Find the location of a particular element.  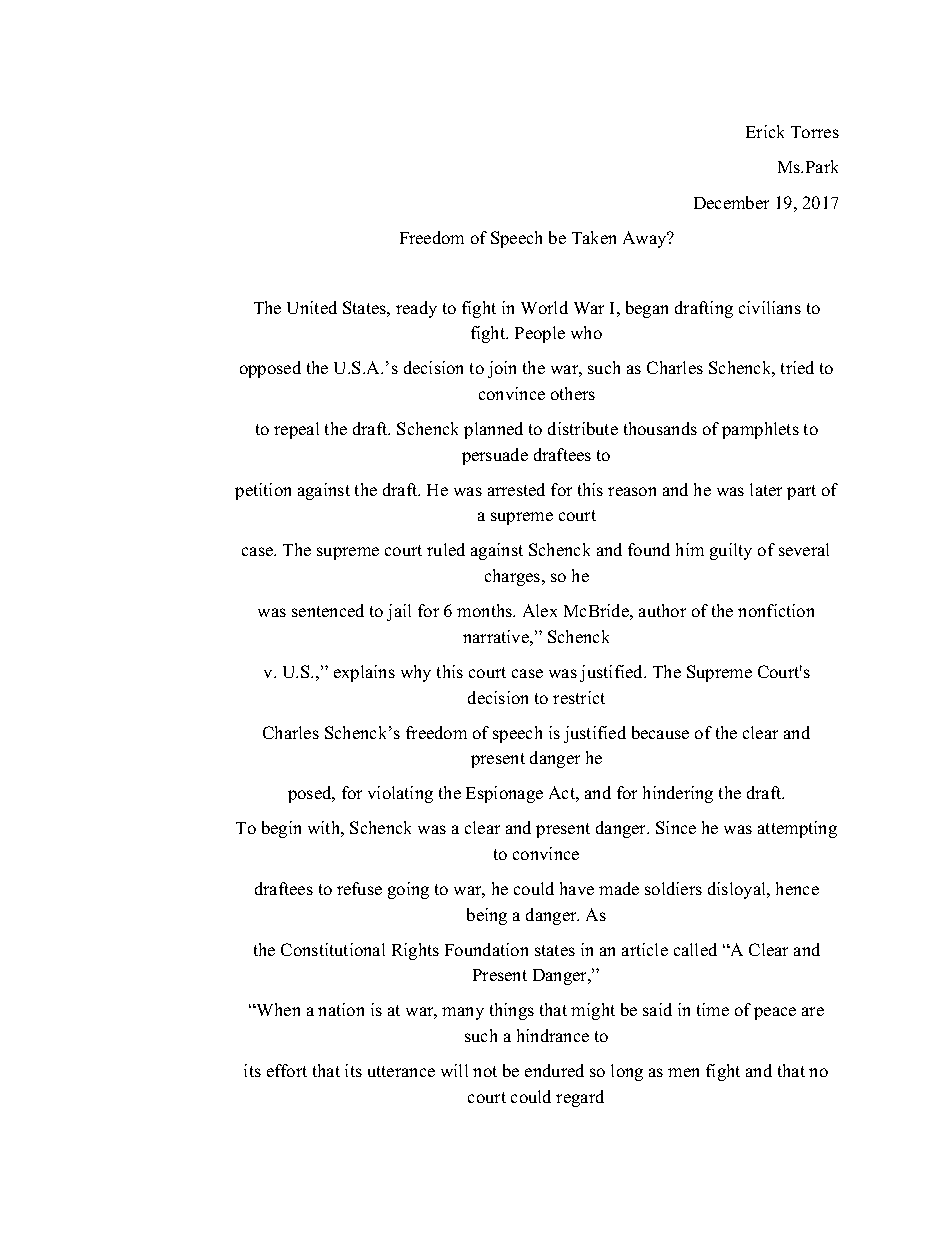

Espionage is located at coordinates (504, 794).
